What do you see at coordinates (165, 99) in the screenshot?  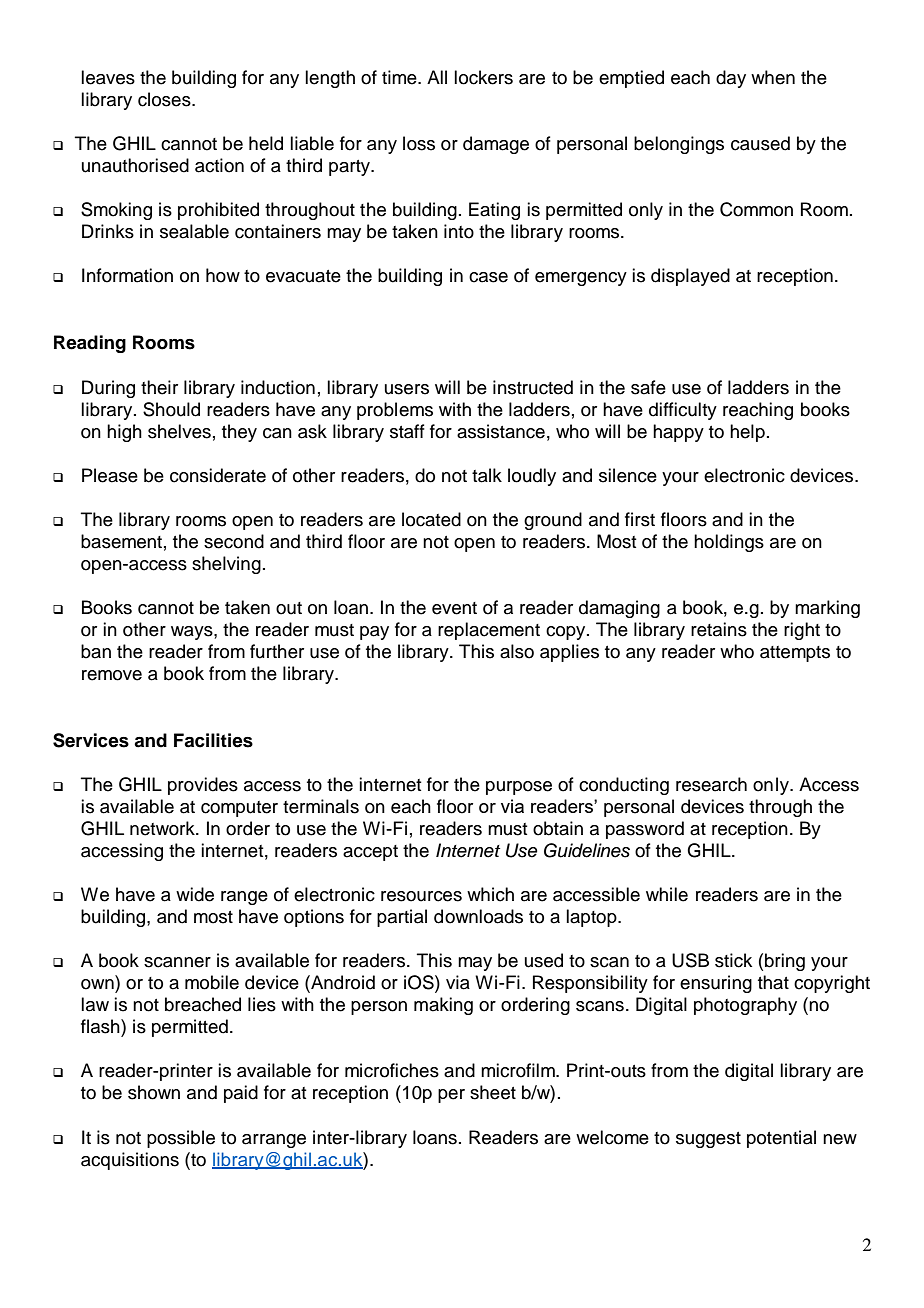 I see `closes` at bounding box center [165, 99].
